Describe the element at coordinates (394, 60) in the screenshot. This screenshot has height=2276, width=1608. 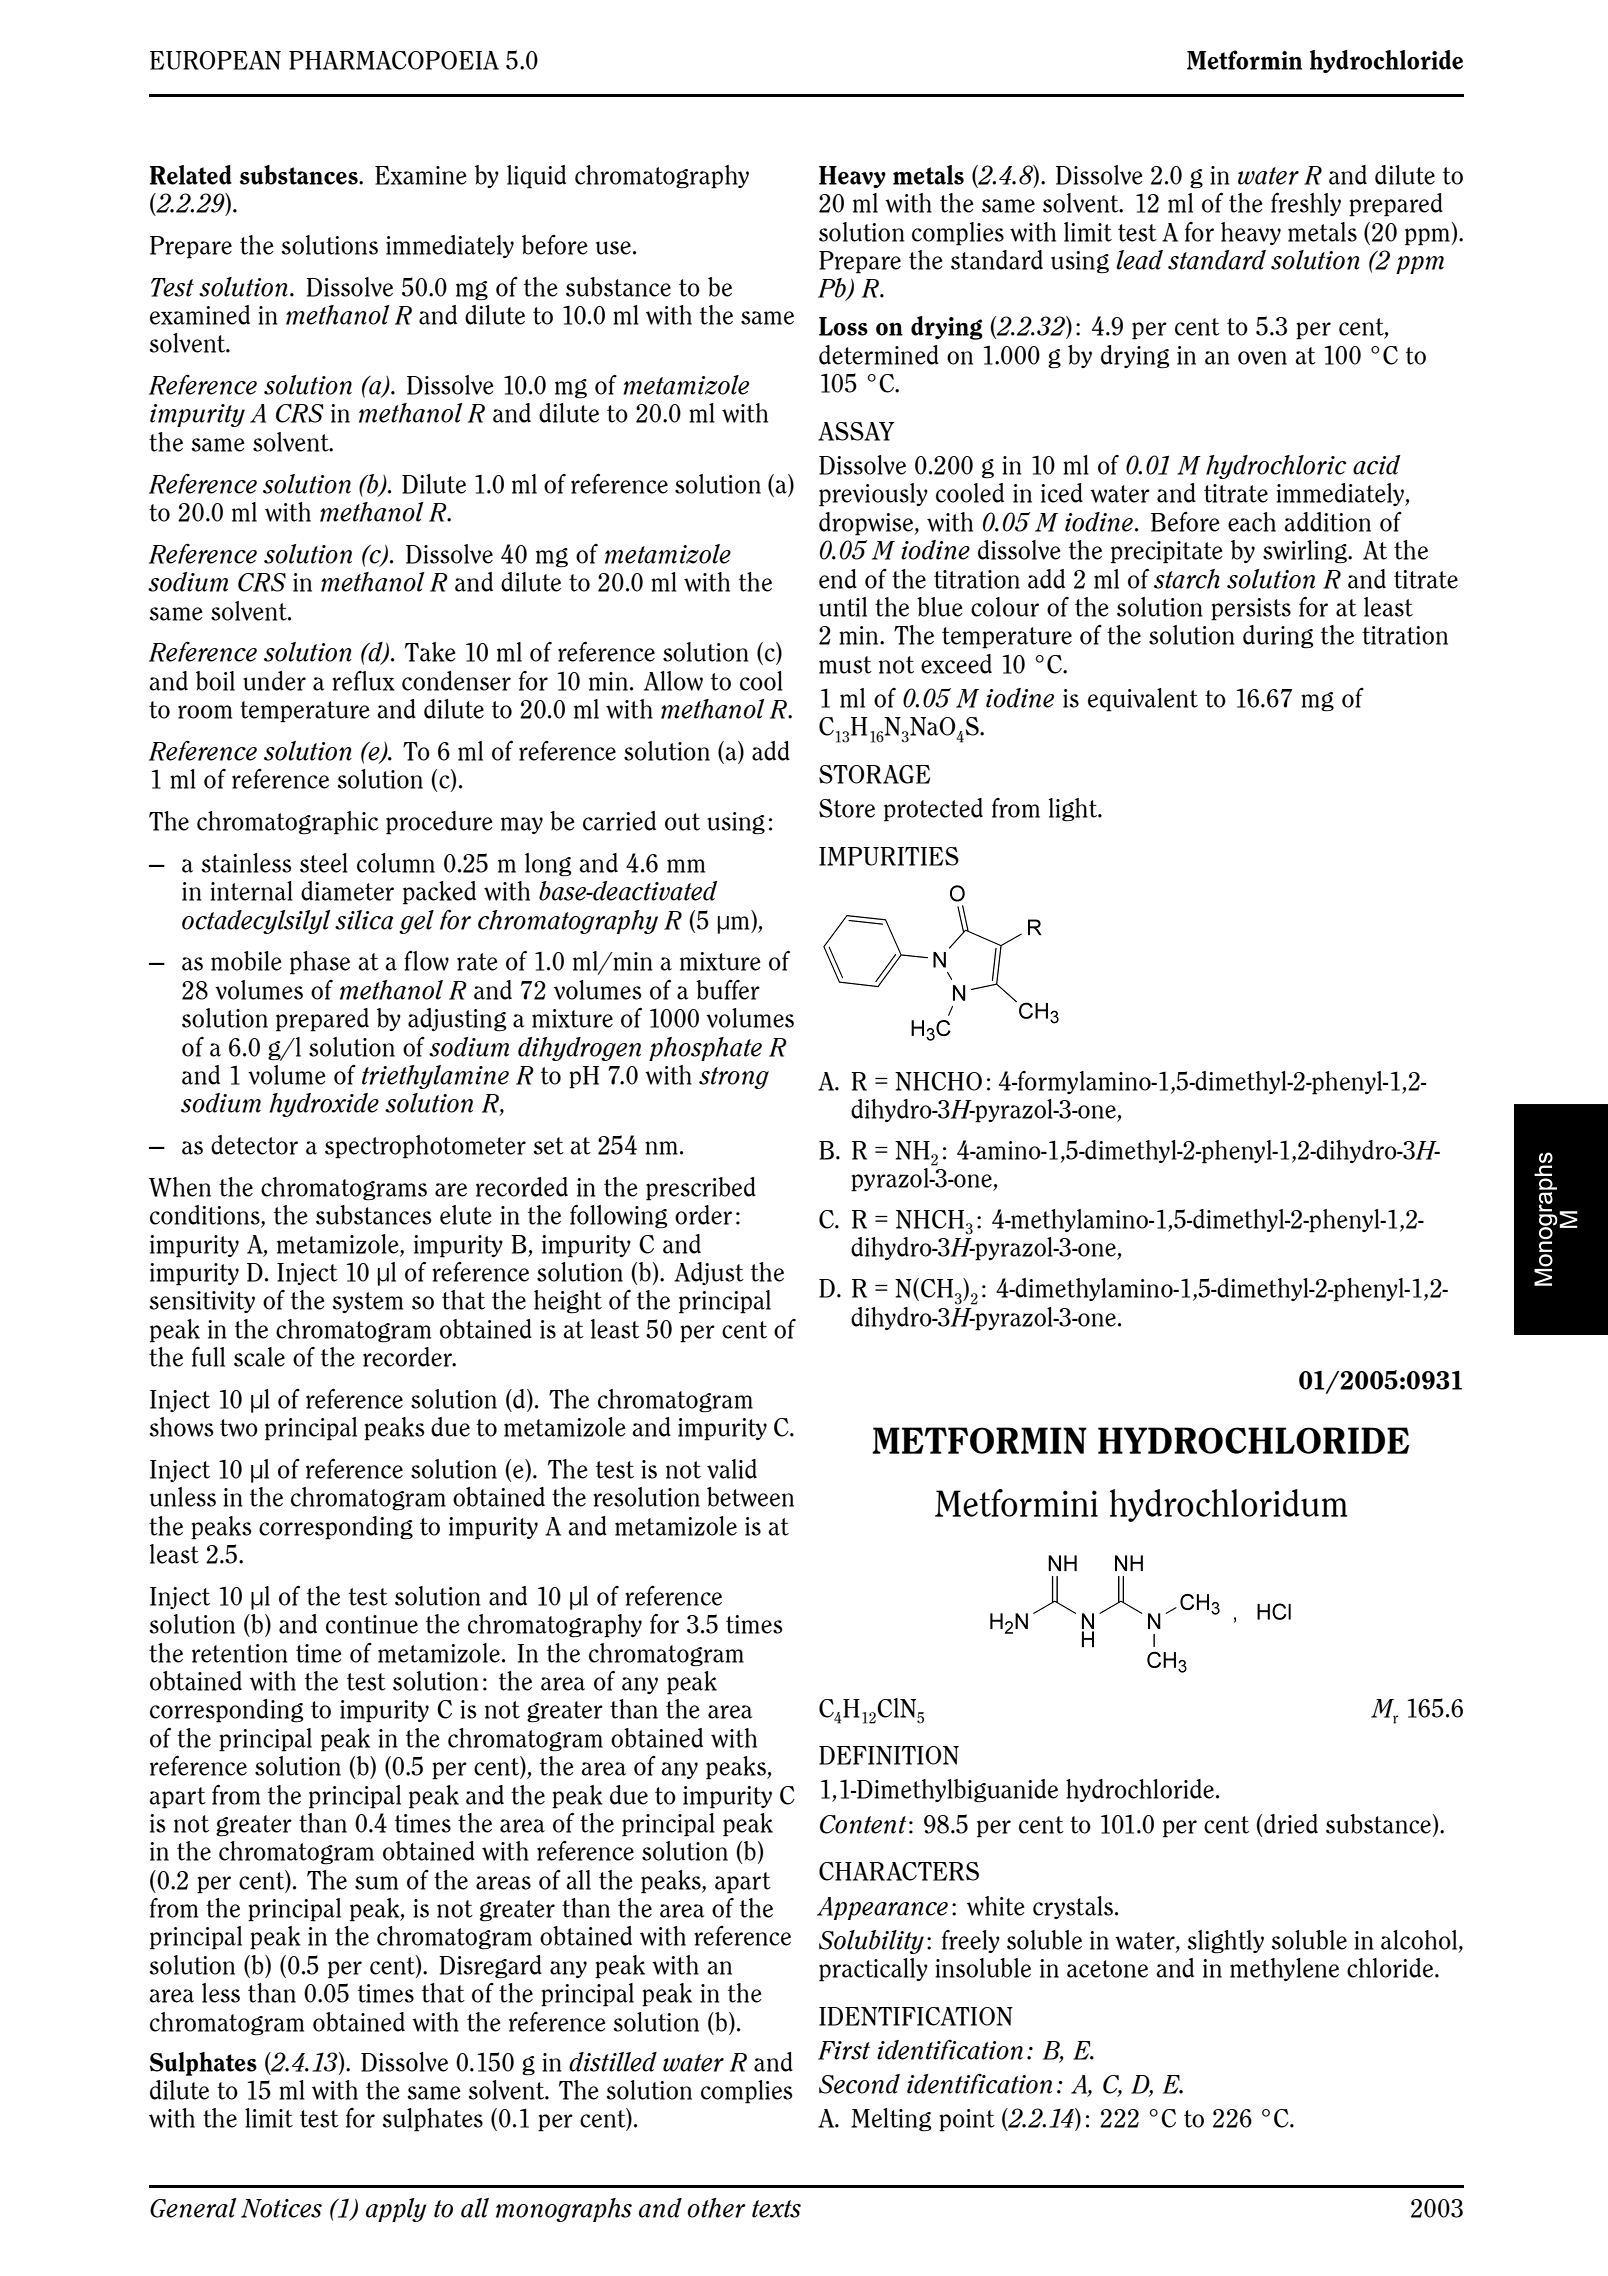
I see `PHARMACOPOEIA` at that location.
